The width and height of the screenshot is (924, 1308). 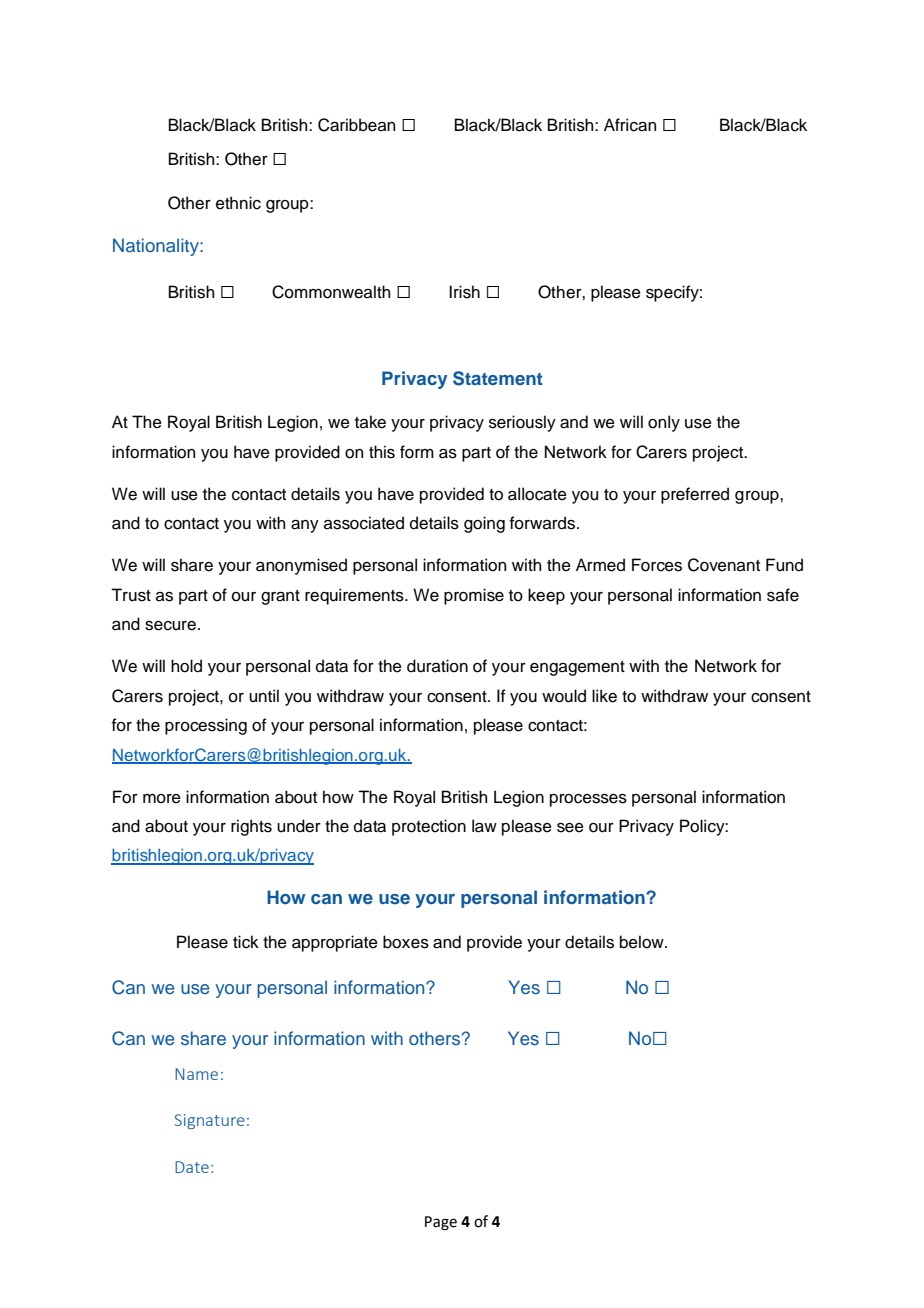 I want to click on boxes, so click(x=406, y=942).
